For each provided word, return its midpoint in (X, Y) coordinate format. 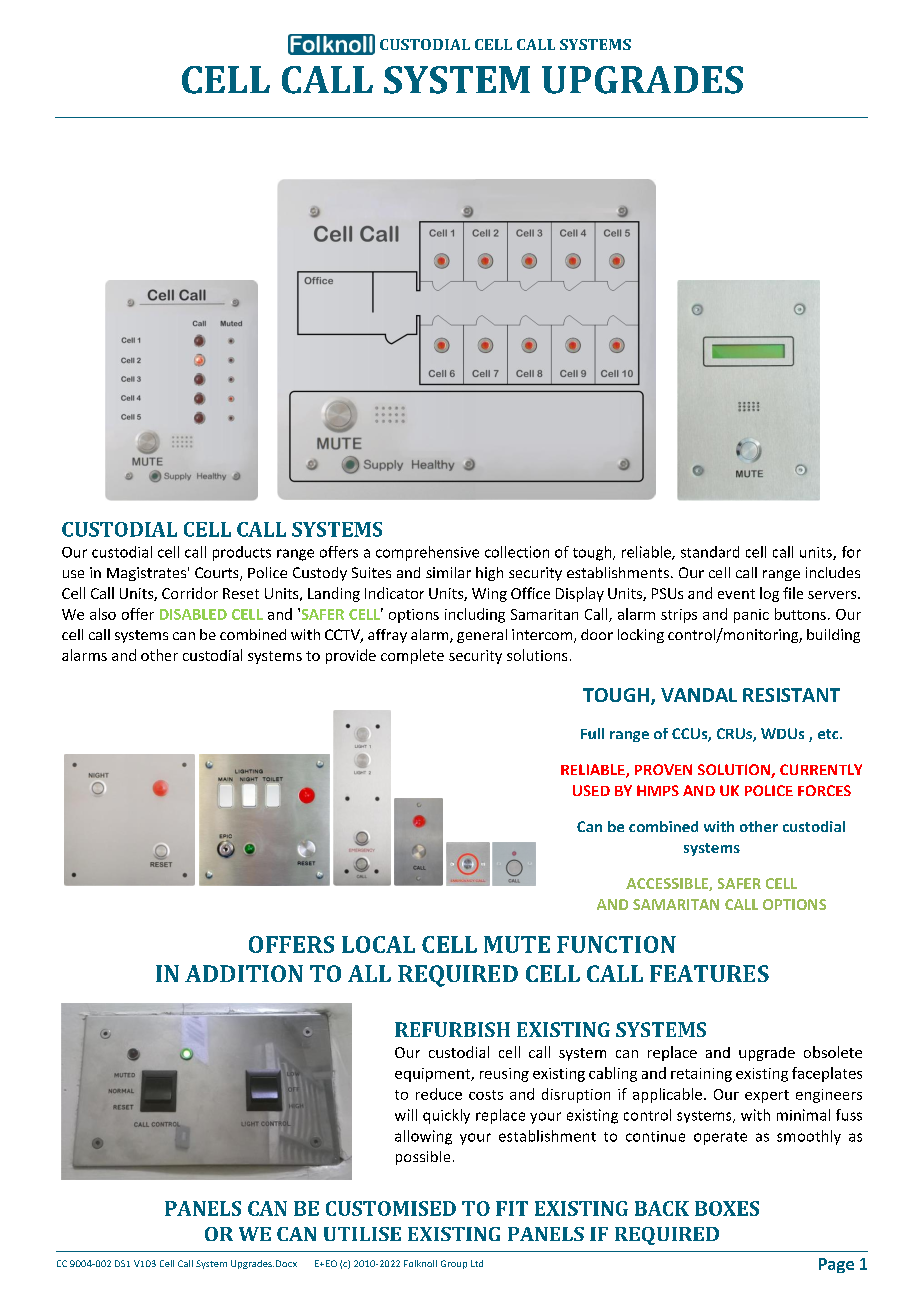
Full (592, 733)
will (406, 1115)
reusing (504, 1075)
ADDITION (244, 973)
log (769, 594)
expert (767, 1096)
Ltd (477, 1263)
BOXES (727, 1208)
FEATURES (709, 973)
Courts (218, 574)
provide (351, 656)
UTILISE (362, 1234)
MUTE (517, 944)
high (489, 574)
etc (829, 734)
